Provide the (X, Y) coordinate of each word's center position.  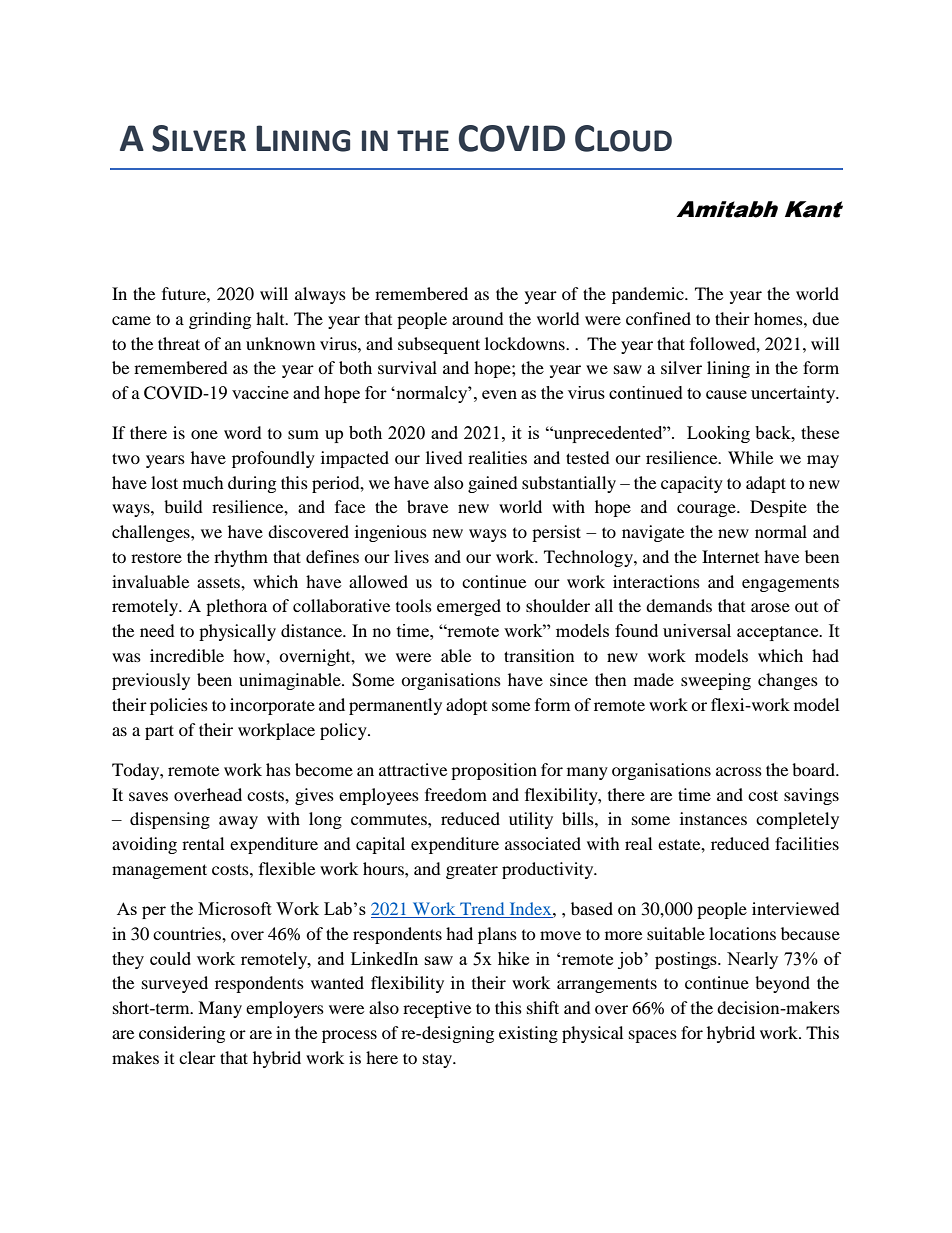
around (478, 318)
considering (182, 1034)
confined (658, 318)
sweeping (716, 681)
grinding (220, 320)
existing (528, 1034)
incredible (187, 655)
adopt (466, 706)
